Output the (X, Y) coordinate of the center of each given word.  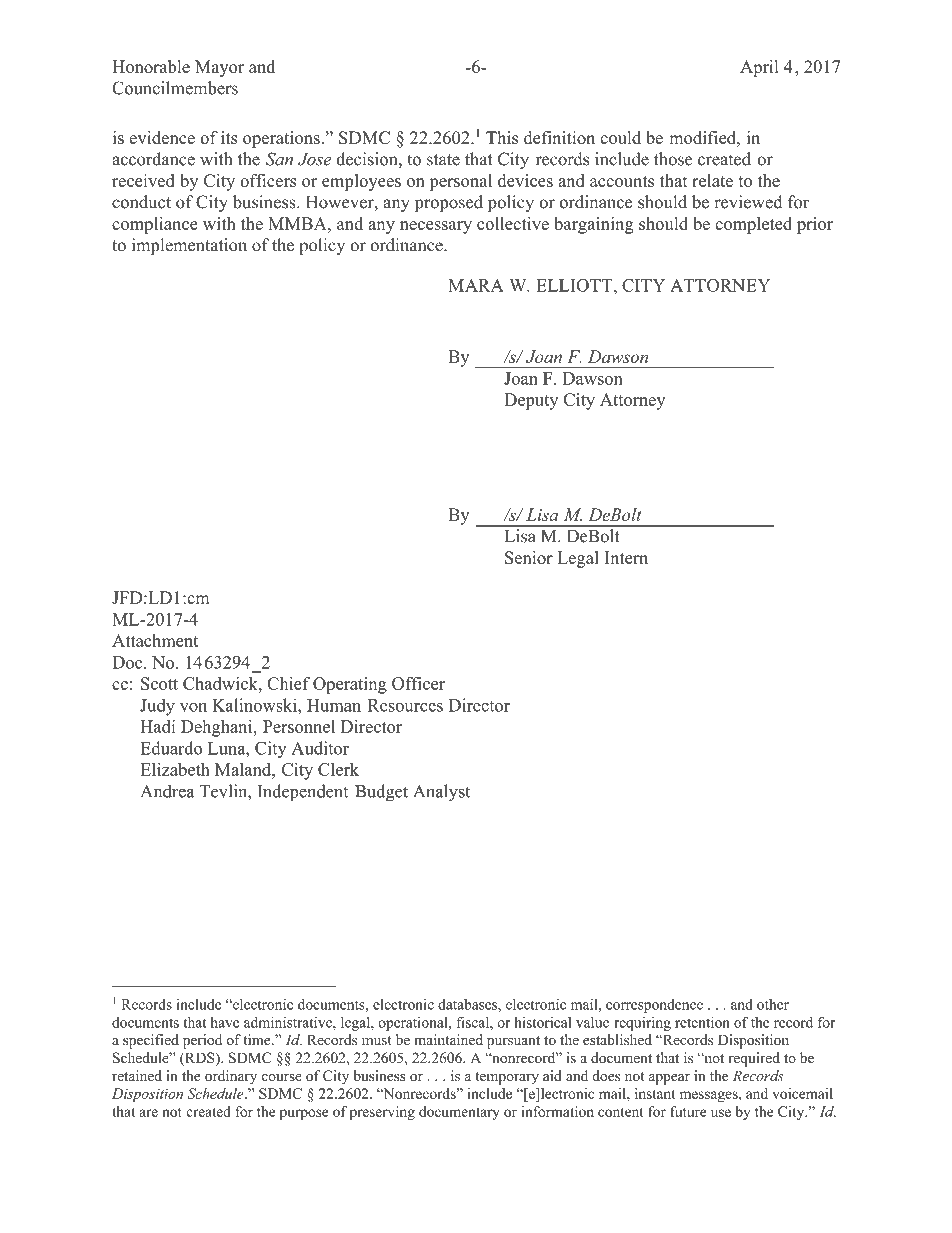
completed (753, 225)
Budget (381, 793)
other (773, 1004)
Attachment (155, 640)
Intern (626, 557)
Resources (405, 705)
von (193, 707)
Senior (529, 557)
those (673, 159)
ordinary (231, 1077)
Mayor (219, 68)
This (502, 137)
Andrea (167, 791)
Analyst (441, 793)
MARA (476, 285)
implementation (189, 246)
